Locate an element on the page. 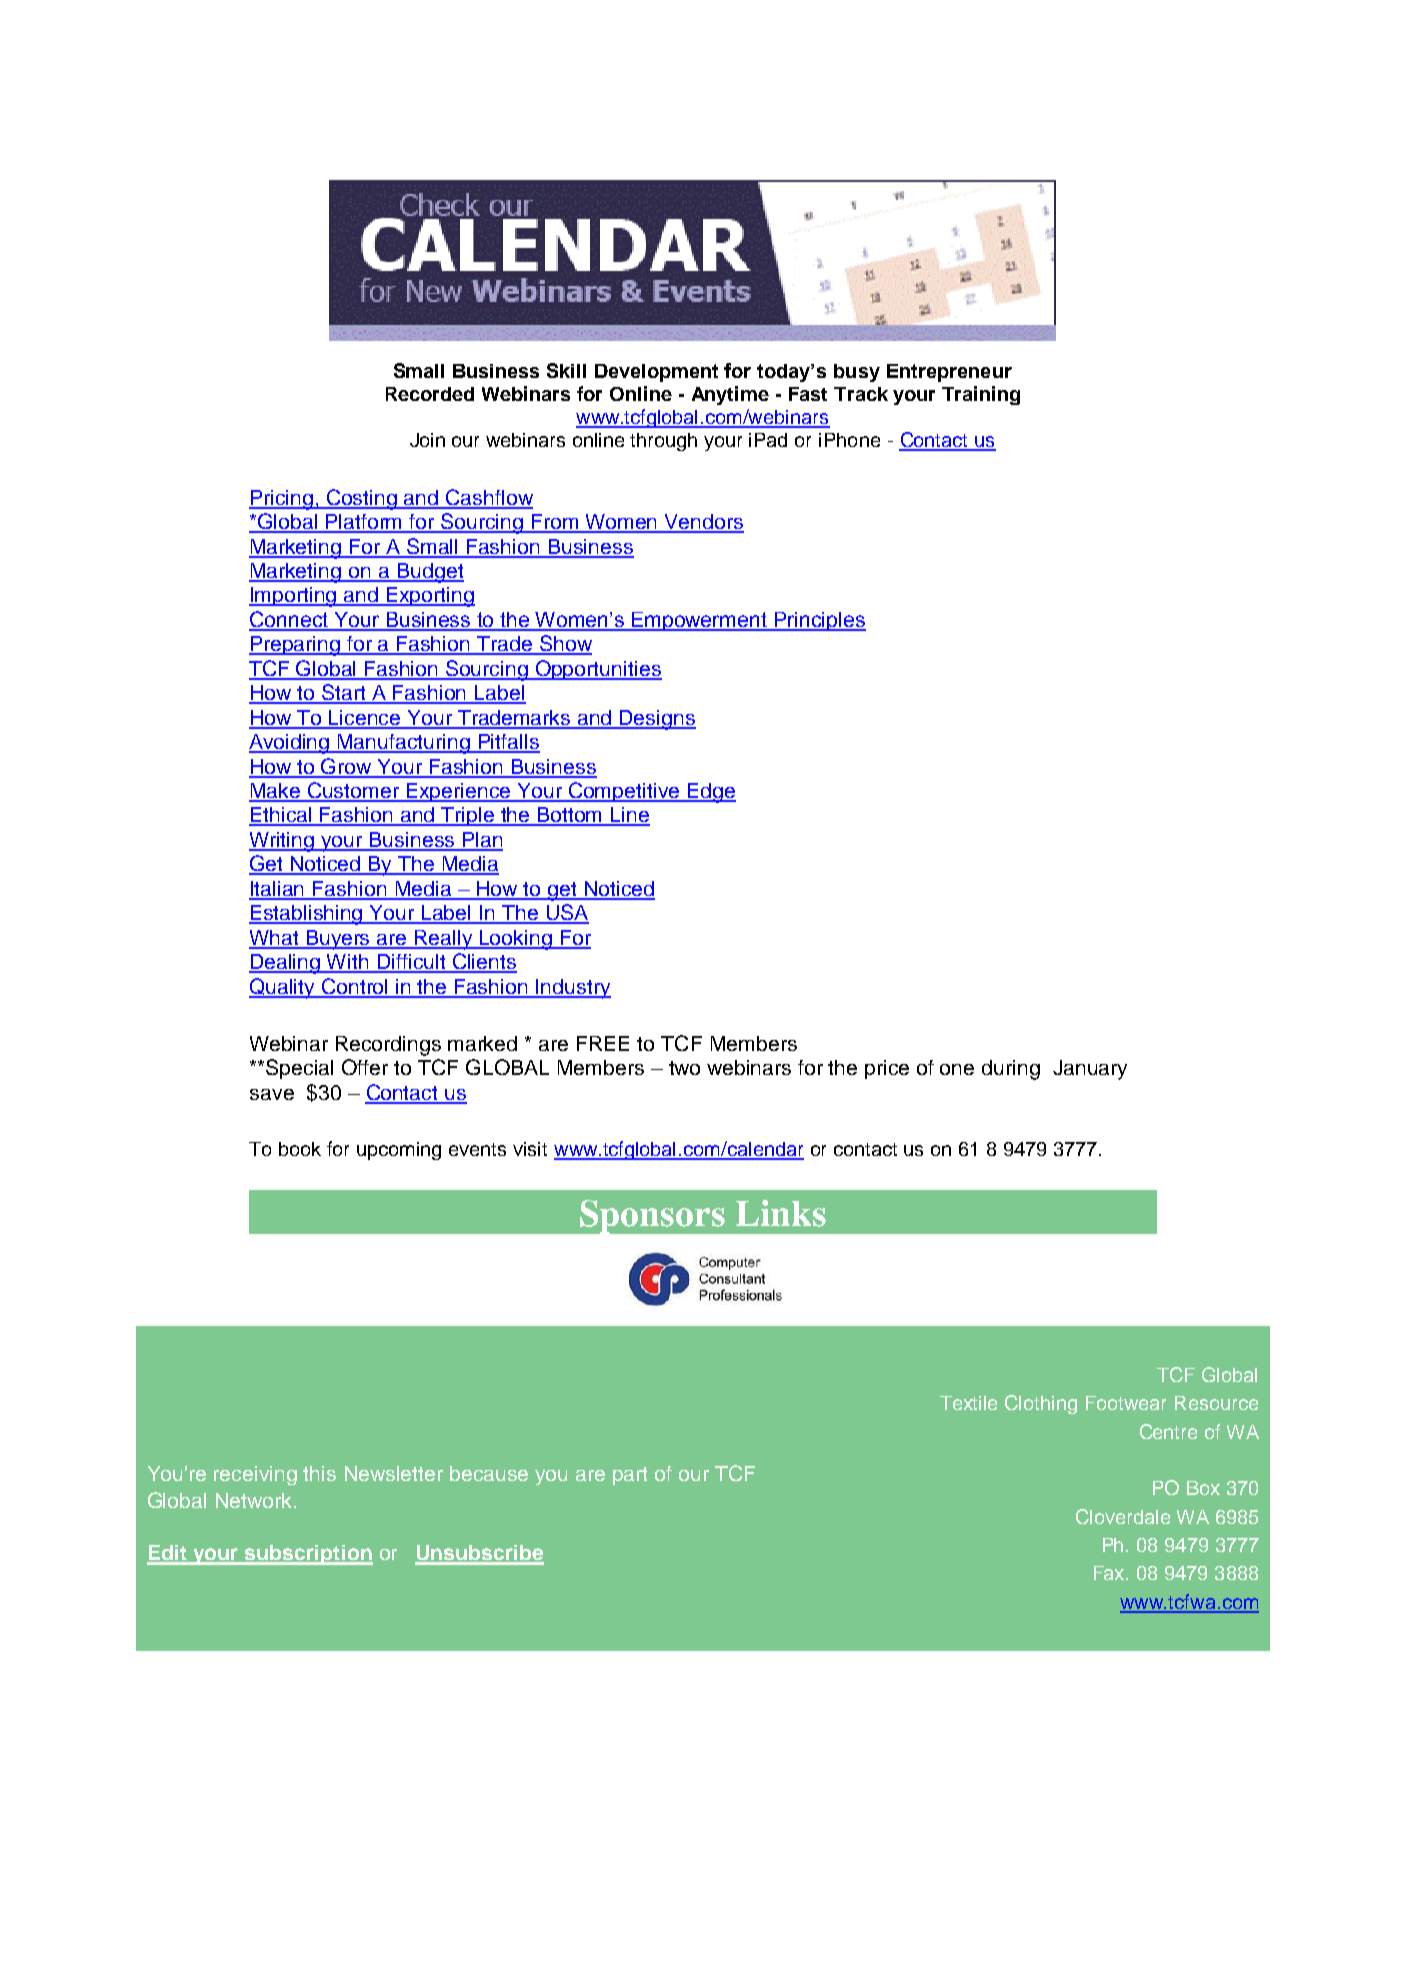  subscription is located at coordinates (308, 1555).
